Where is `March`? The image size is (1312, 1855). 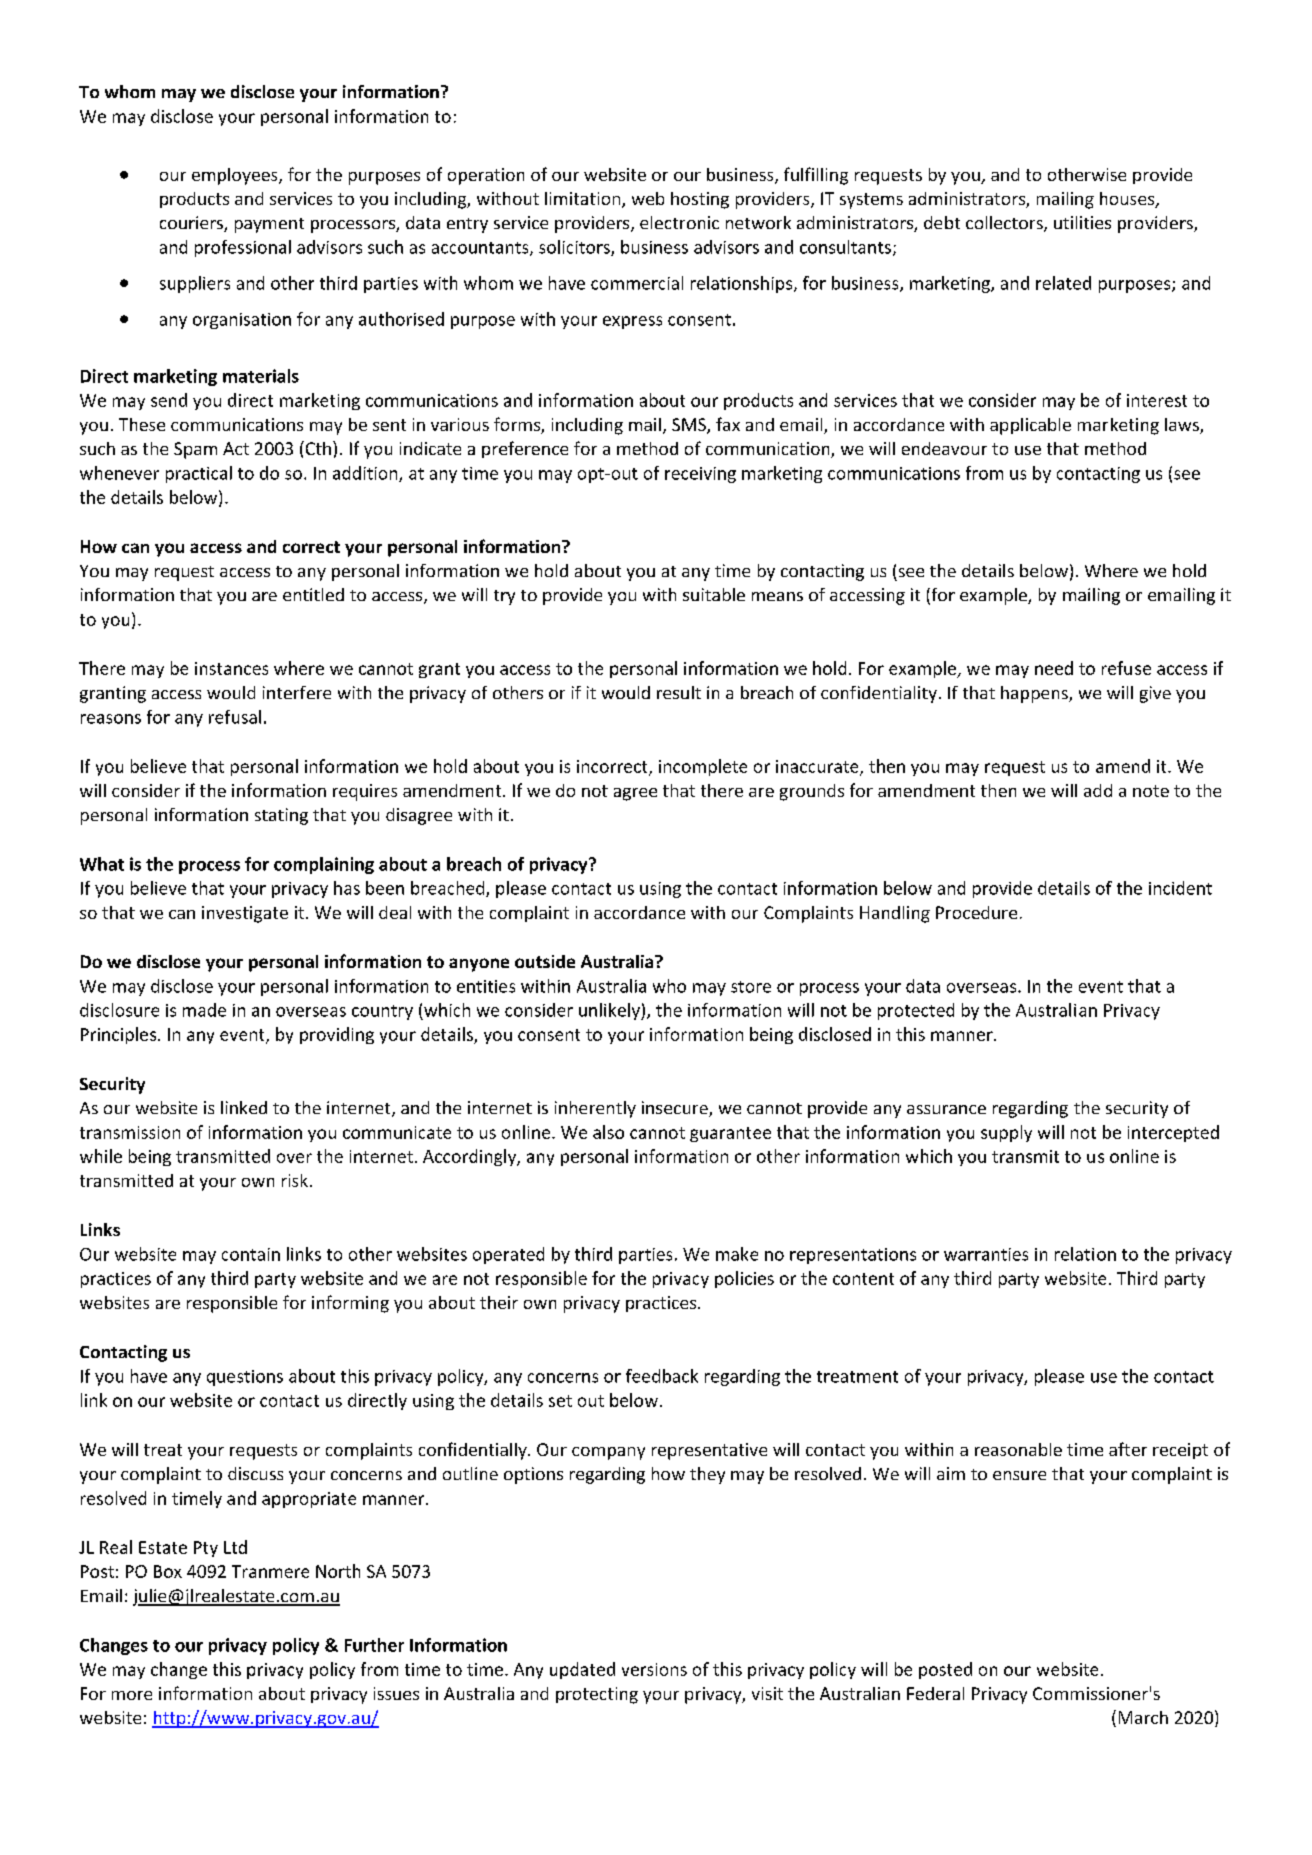
March is located at coordinates (1143, 1717).
